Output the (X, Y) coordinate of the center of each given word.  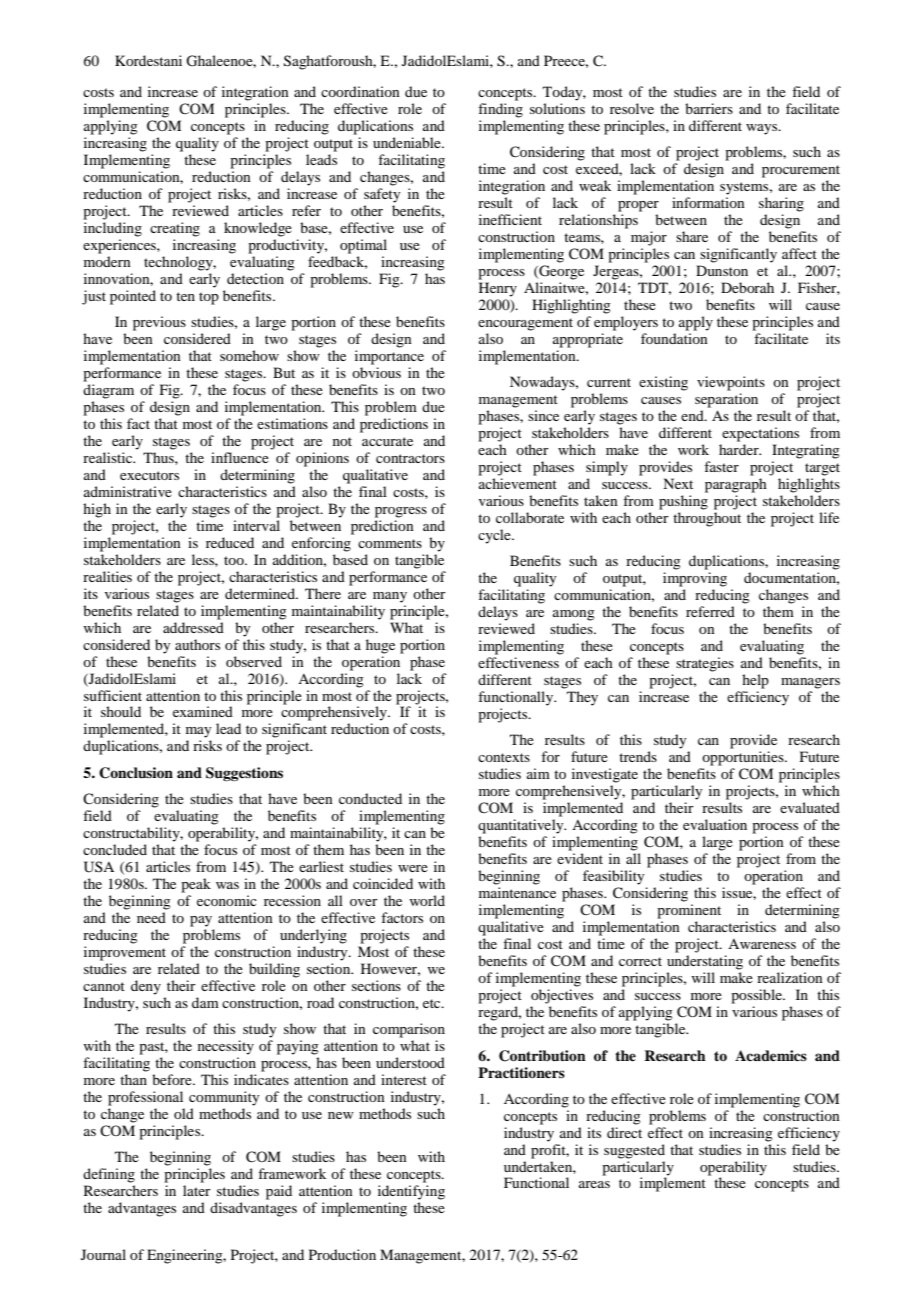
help (755, 681)
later (197, 1190)
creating (175, 229)
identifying (411, 1192)
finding (500, 110)
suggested (634, 1151)
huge (380, 646)
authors (197, 644)
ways (763, 129)
